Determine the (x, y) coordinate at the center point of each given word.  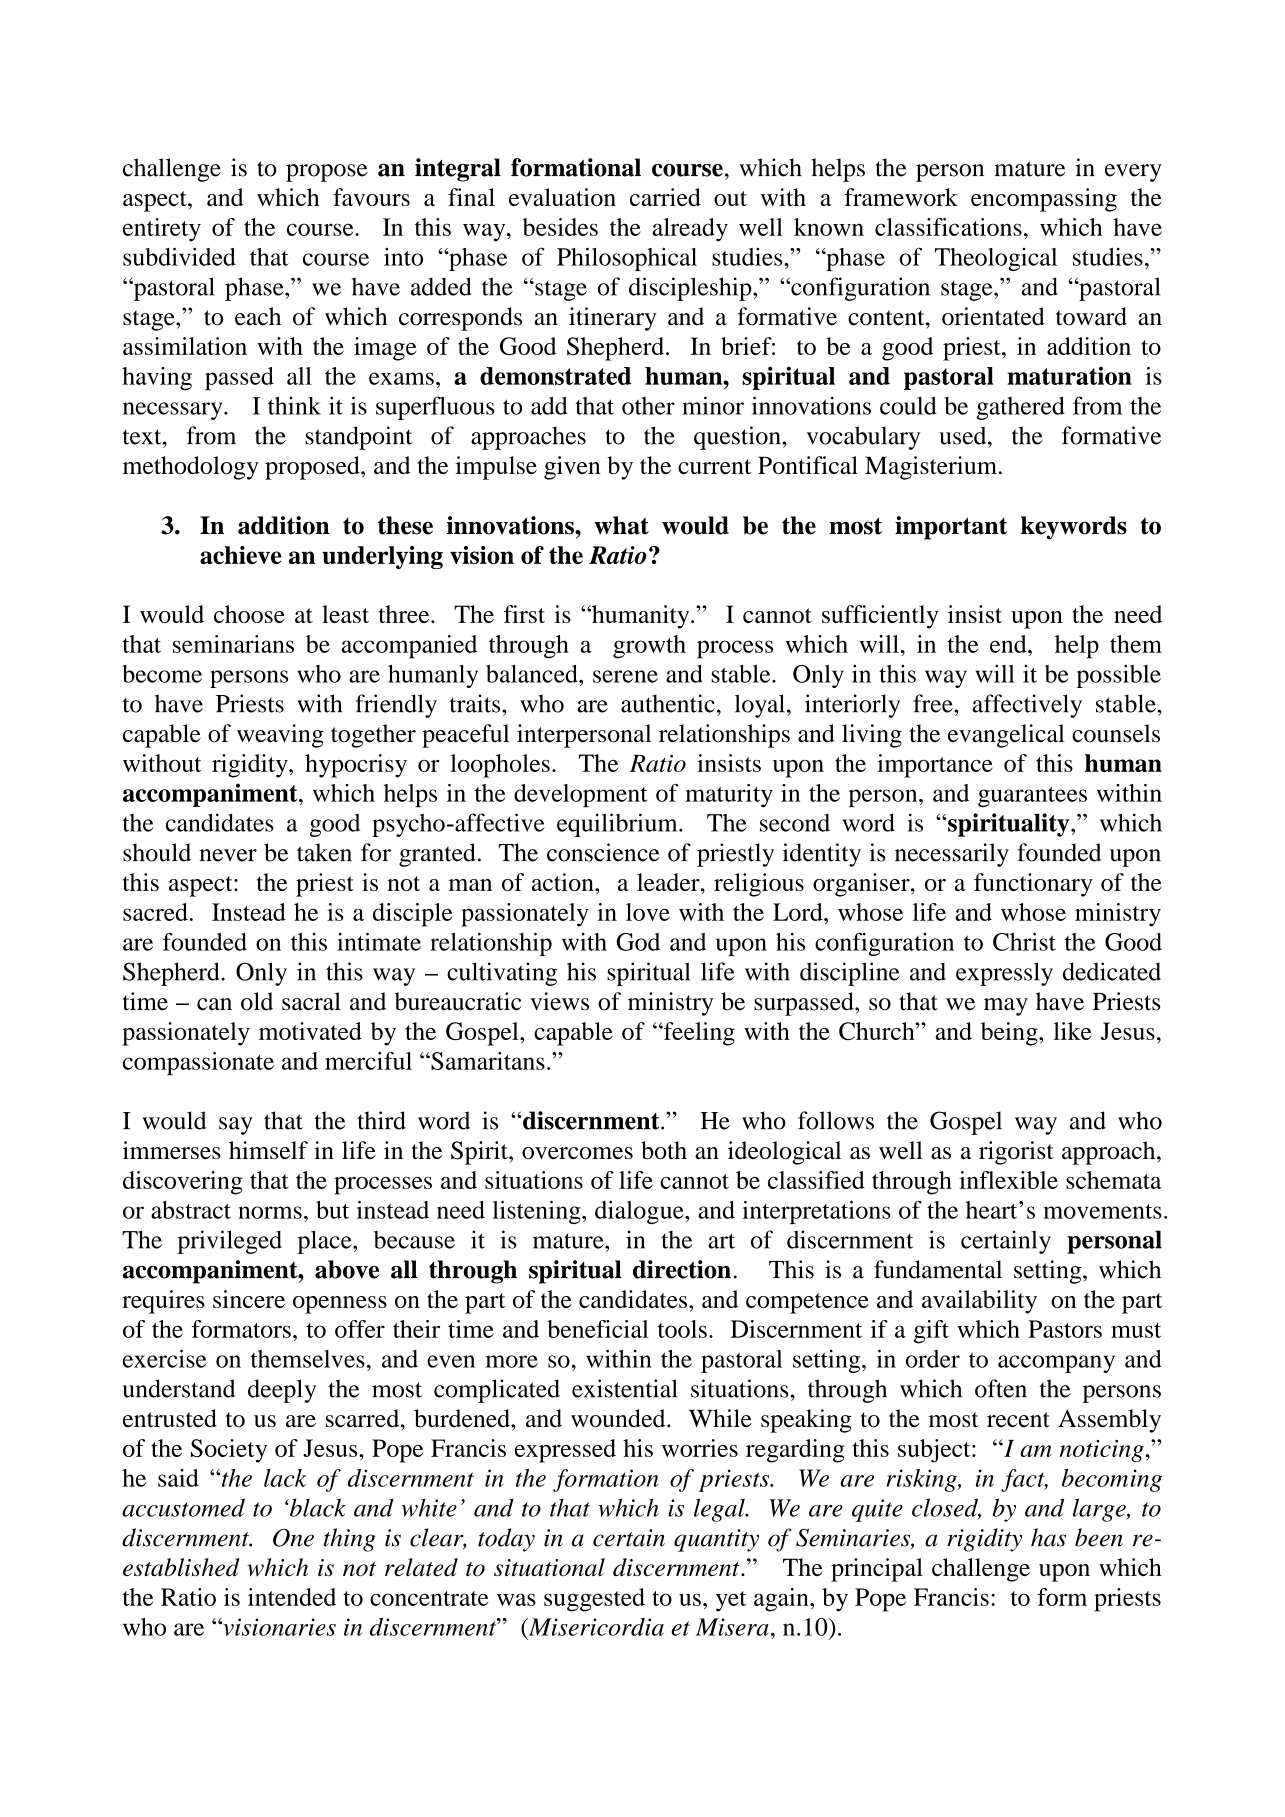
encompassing (1044, 200)
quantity (716, 1540)
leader (669, 882)
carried (665, 197)
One (293, 1538)
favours (371, 197)
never (228, 855)
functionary (1033, 885)
